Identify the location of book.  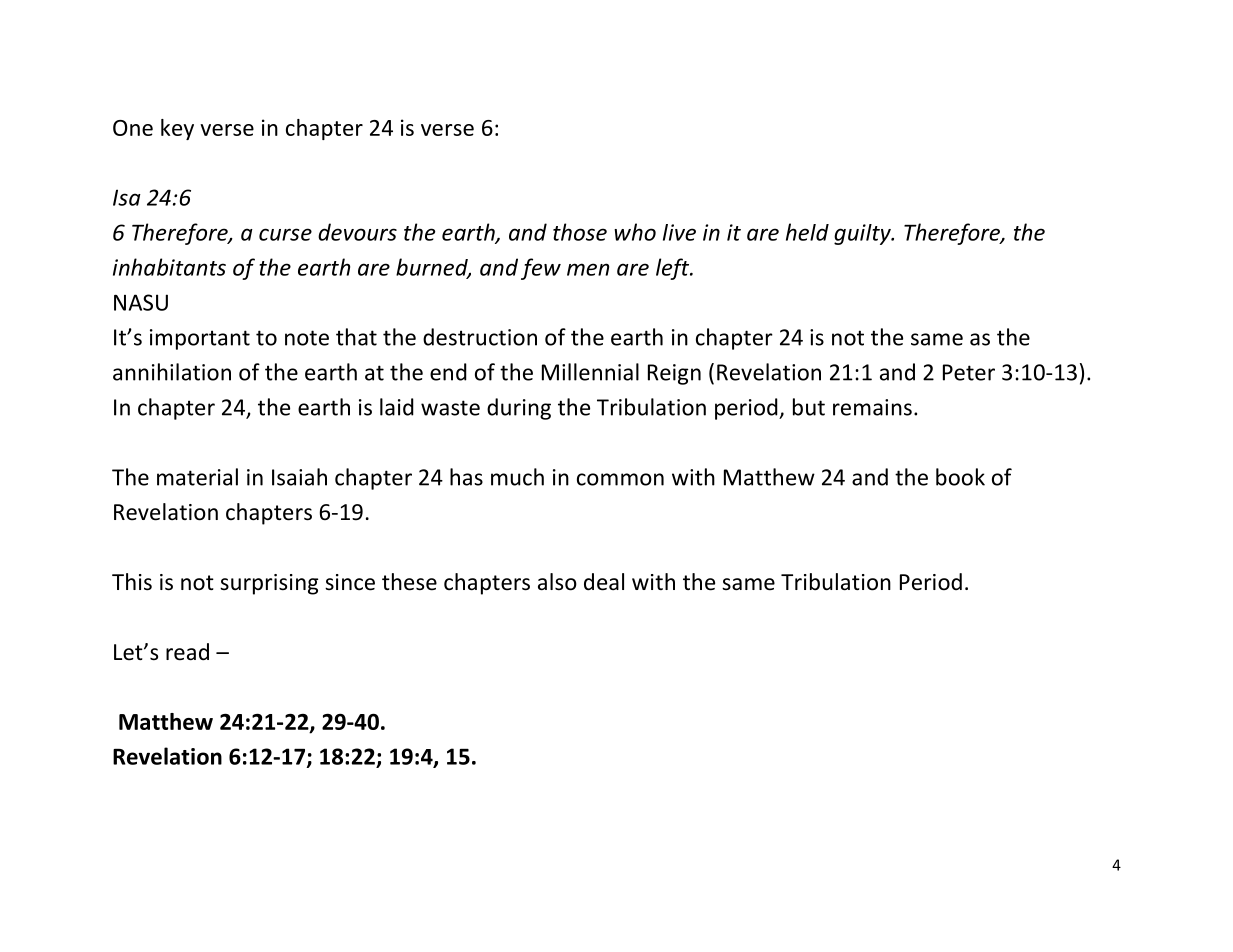
(960, 477).
